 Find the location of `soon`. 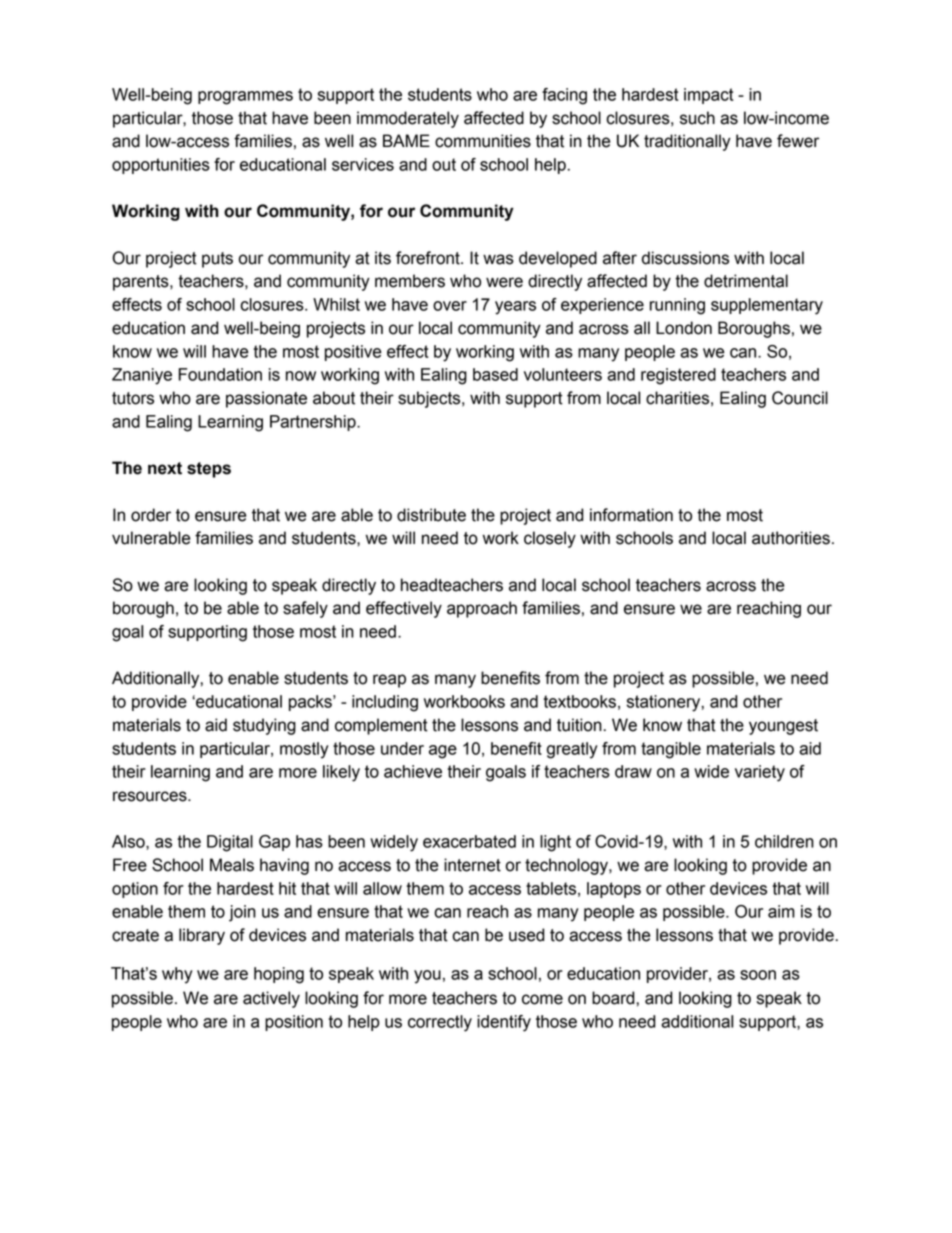

soon is located at coordinates (758, 975).
